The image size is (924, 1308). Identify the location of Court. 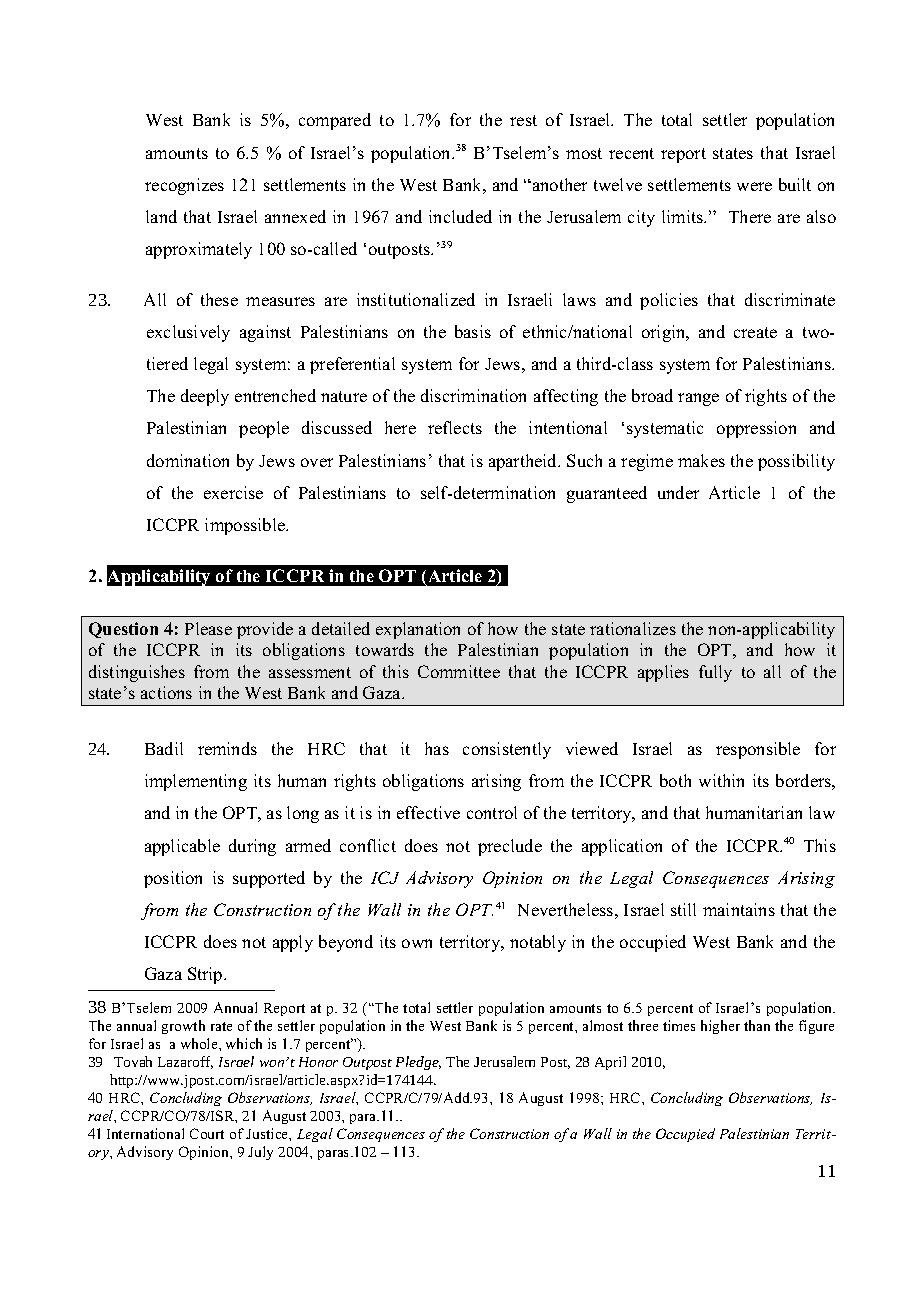
(207, 1133).
